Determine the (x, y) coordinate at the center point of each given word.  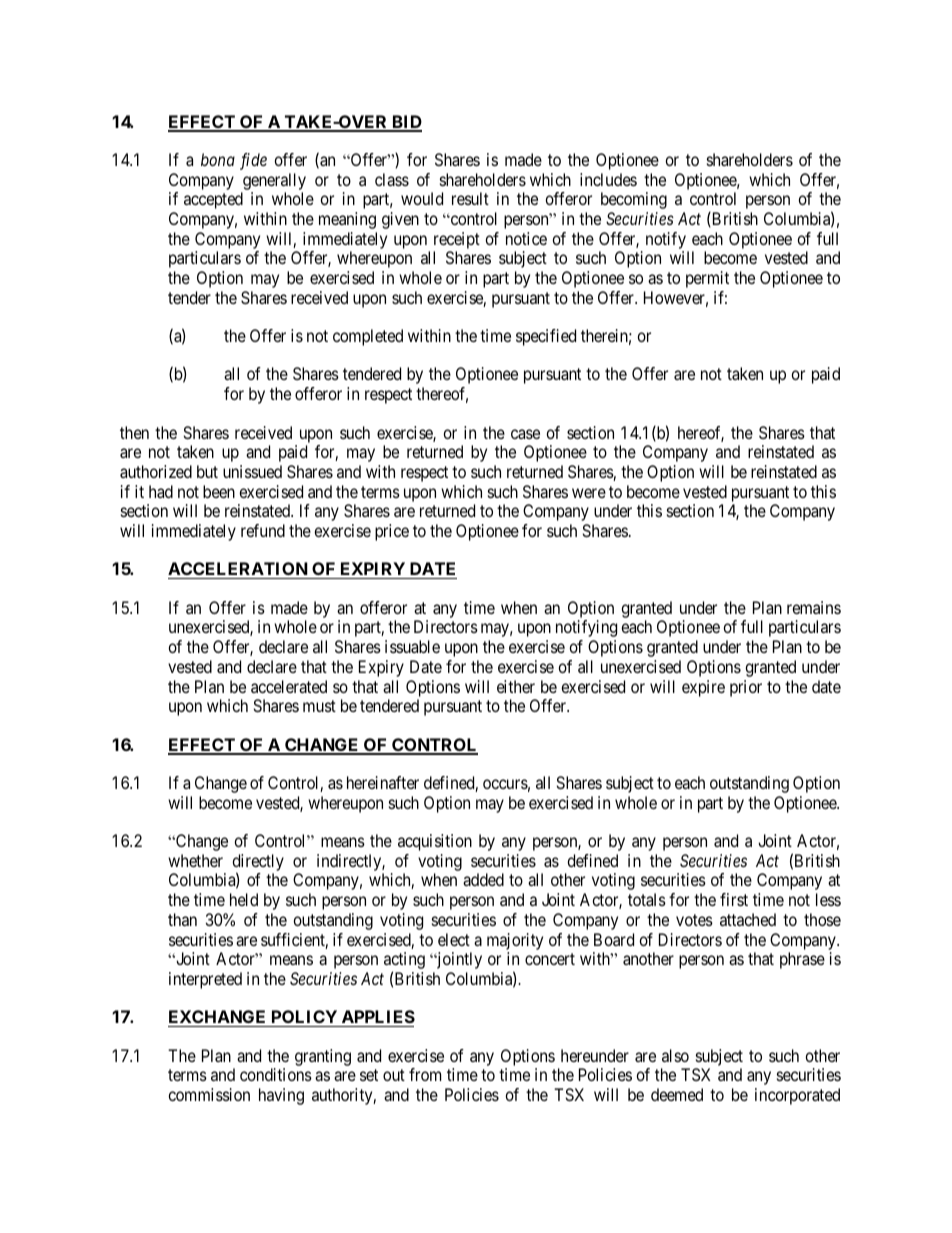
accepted (213, 200)
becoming (634, 200)
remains (814, 607)
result (470, 198)
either (516, 686)
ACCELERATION (239, 570)
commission (209, 1094)
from (425, 1074)
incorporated (797, 1096)
